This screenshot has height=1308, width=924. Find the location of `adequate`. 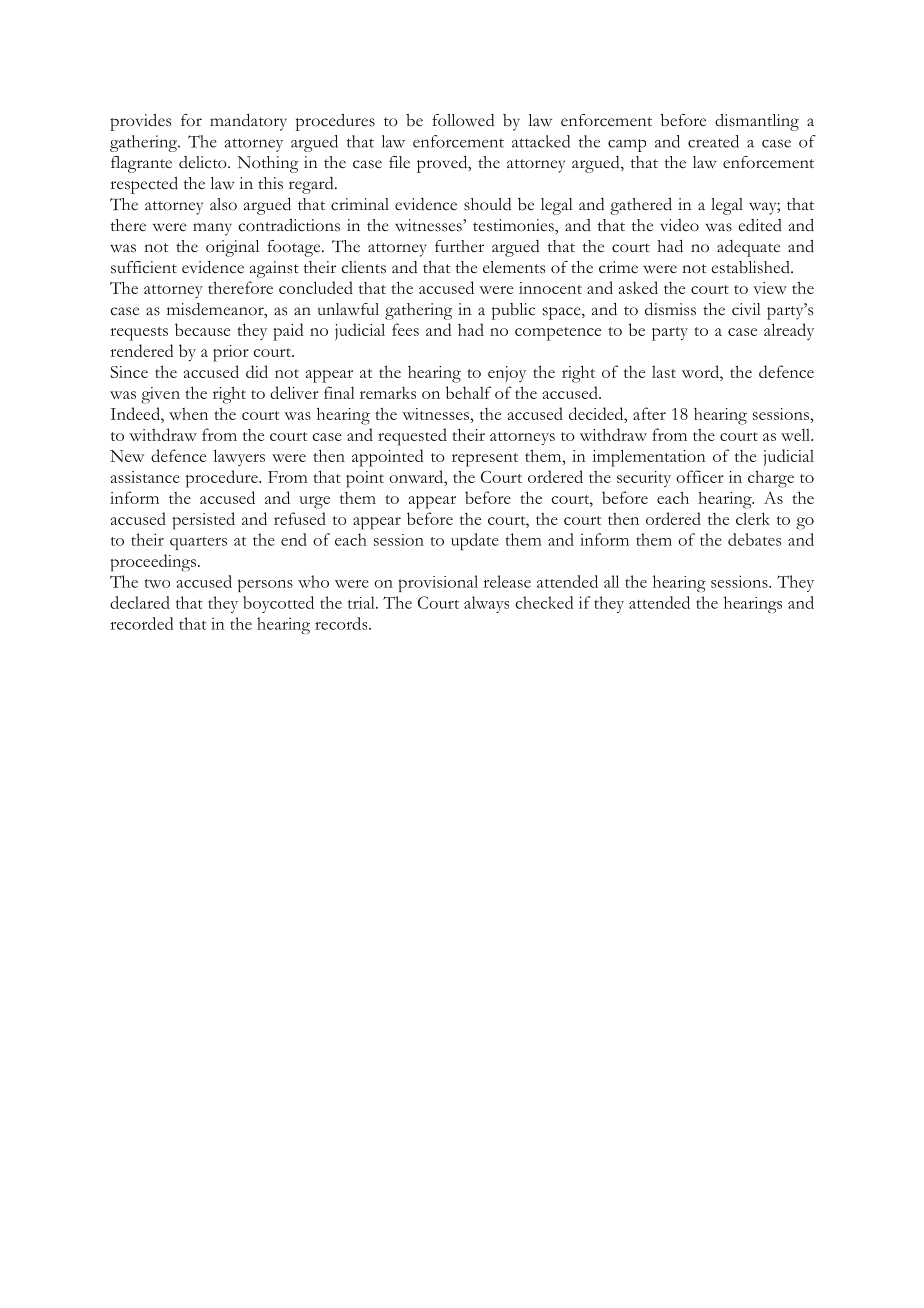

adequate is located at coordinates (748, 248).
